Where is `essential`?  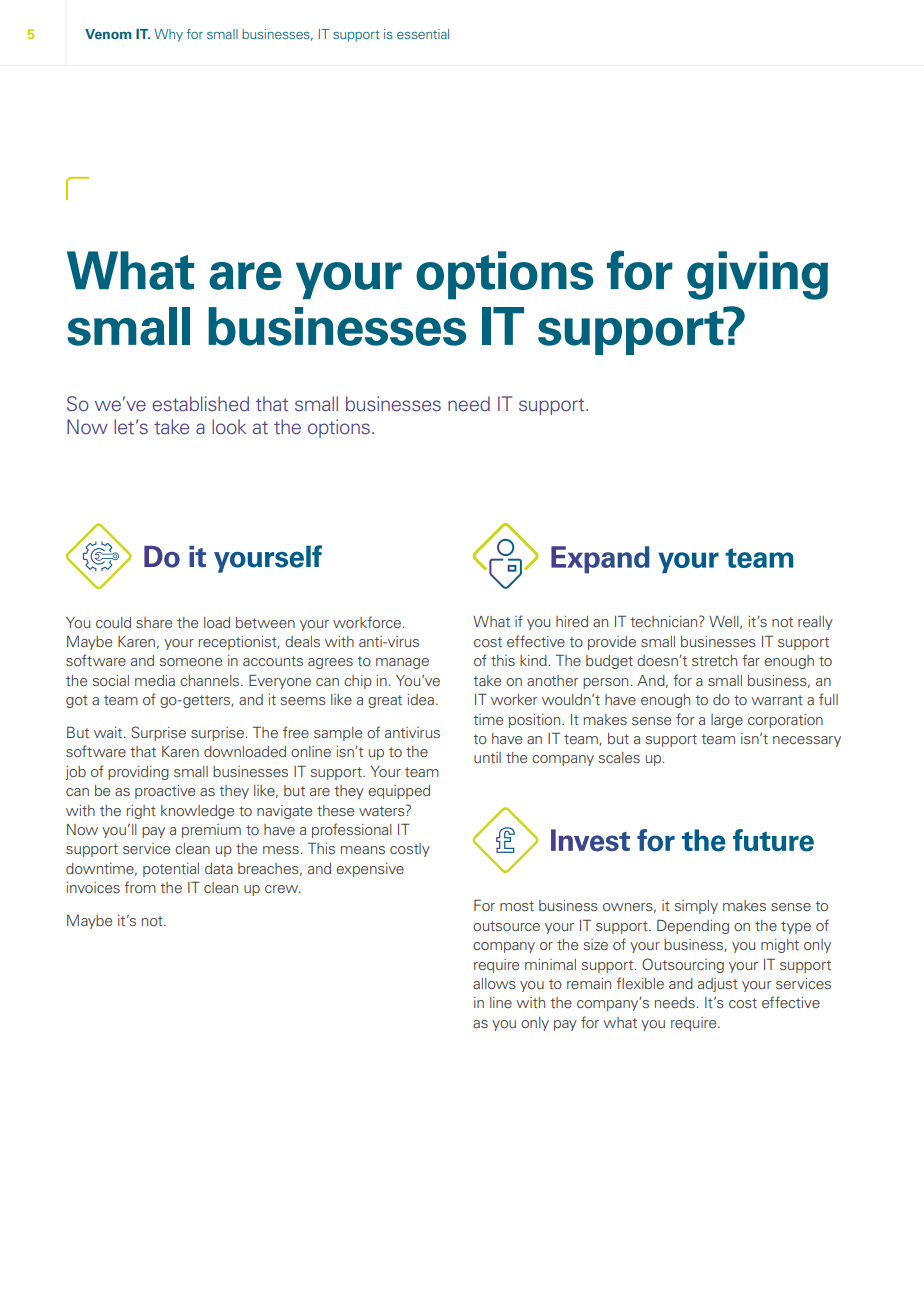
essential is located at coordinates (423, 34).
